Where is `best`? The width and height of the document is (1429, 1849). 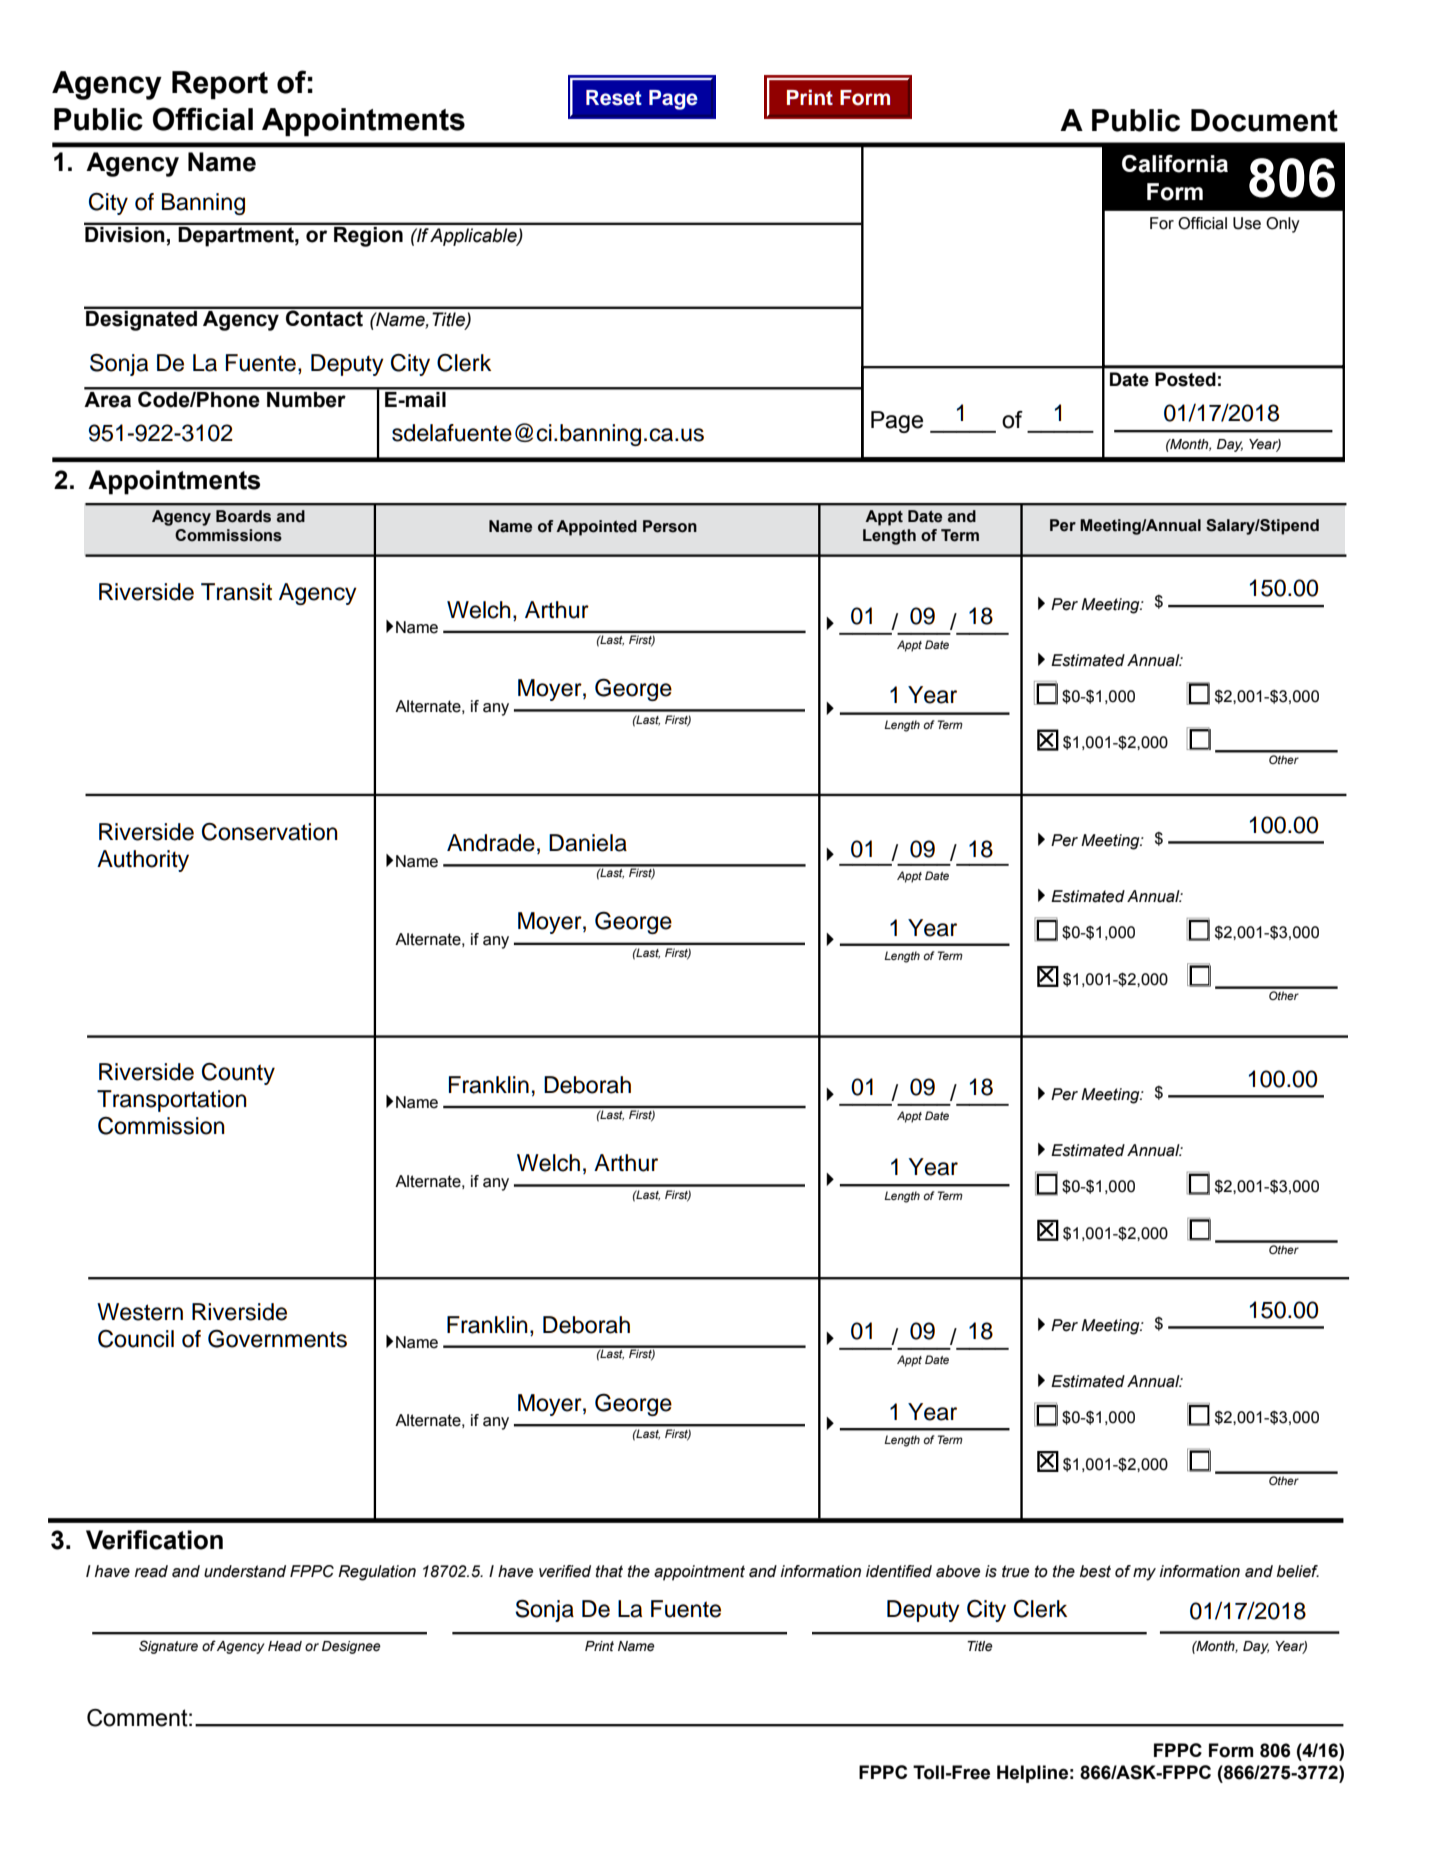 best is located at coordinates (1095, 1571).
